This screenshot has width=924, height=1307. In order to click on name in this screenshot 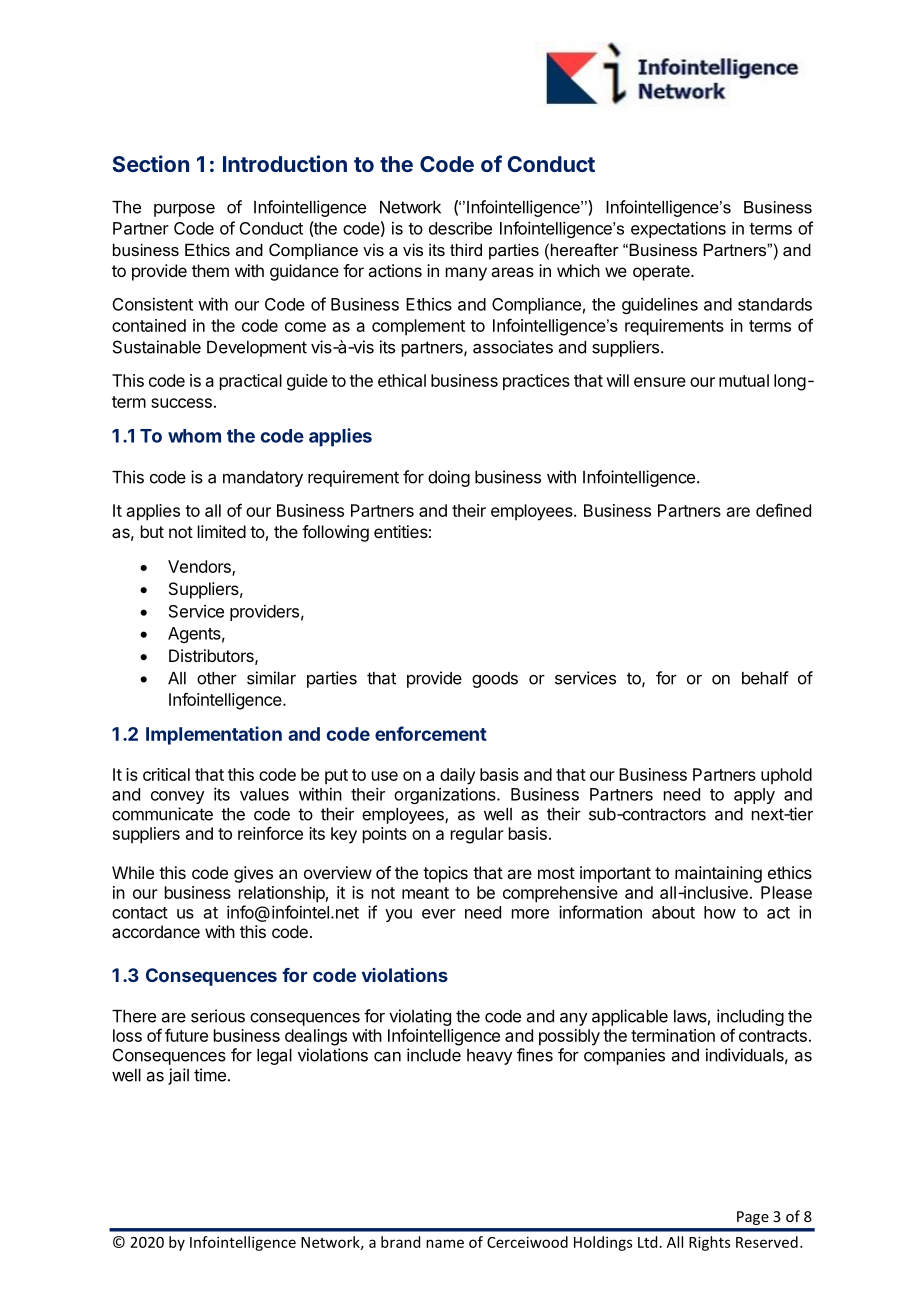, I will do `click(445, 1243)`.
